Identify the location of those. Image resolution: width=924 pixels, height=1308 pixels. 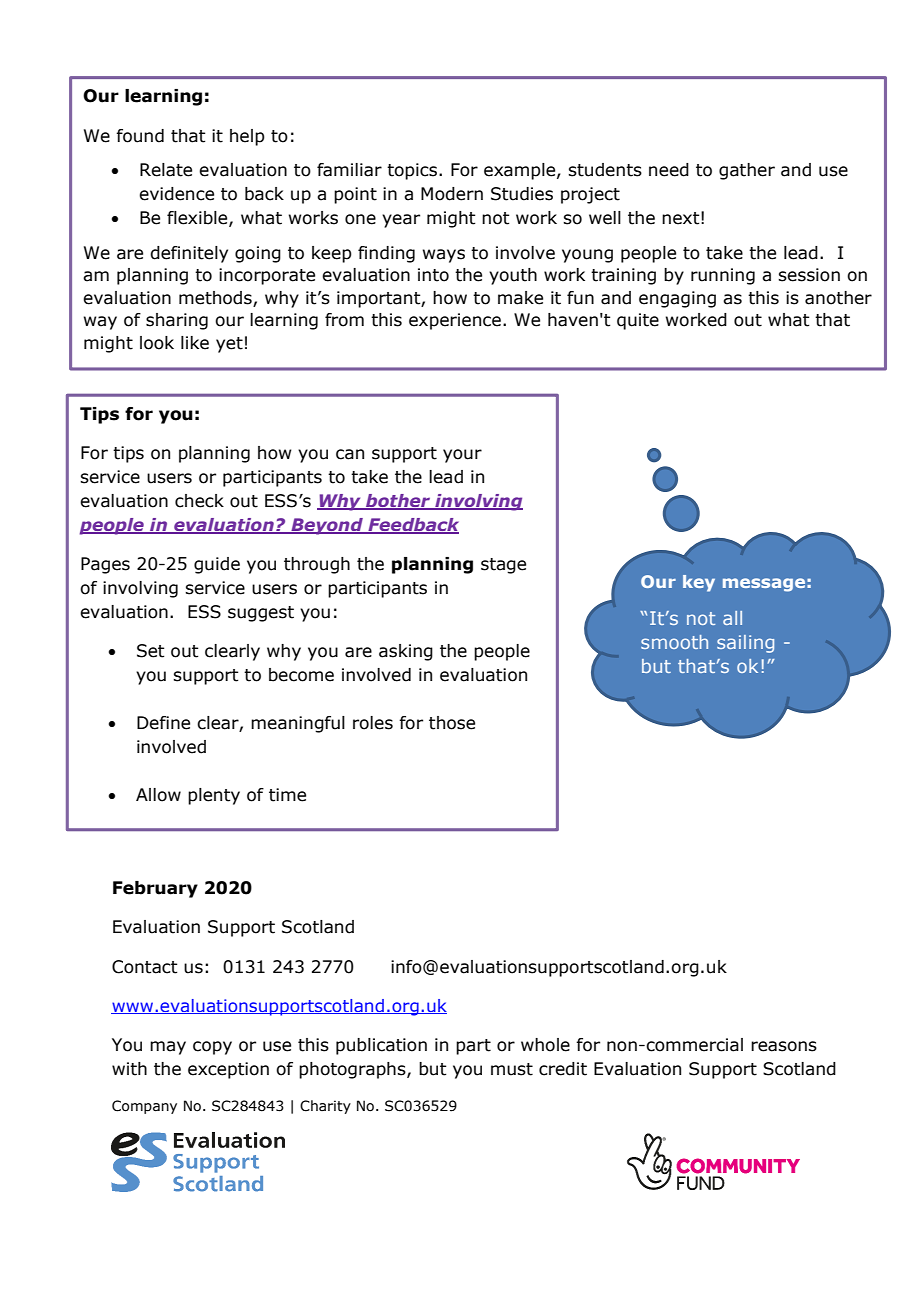
(452, 723).
